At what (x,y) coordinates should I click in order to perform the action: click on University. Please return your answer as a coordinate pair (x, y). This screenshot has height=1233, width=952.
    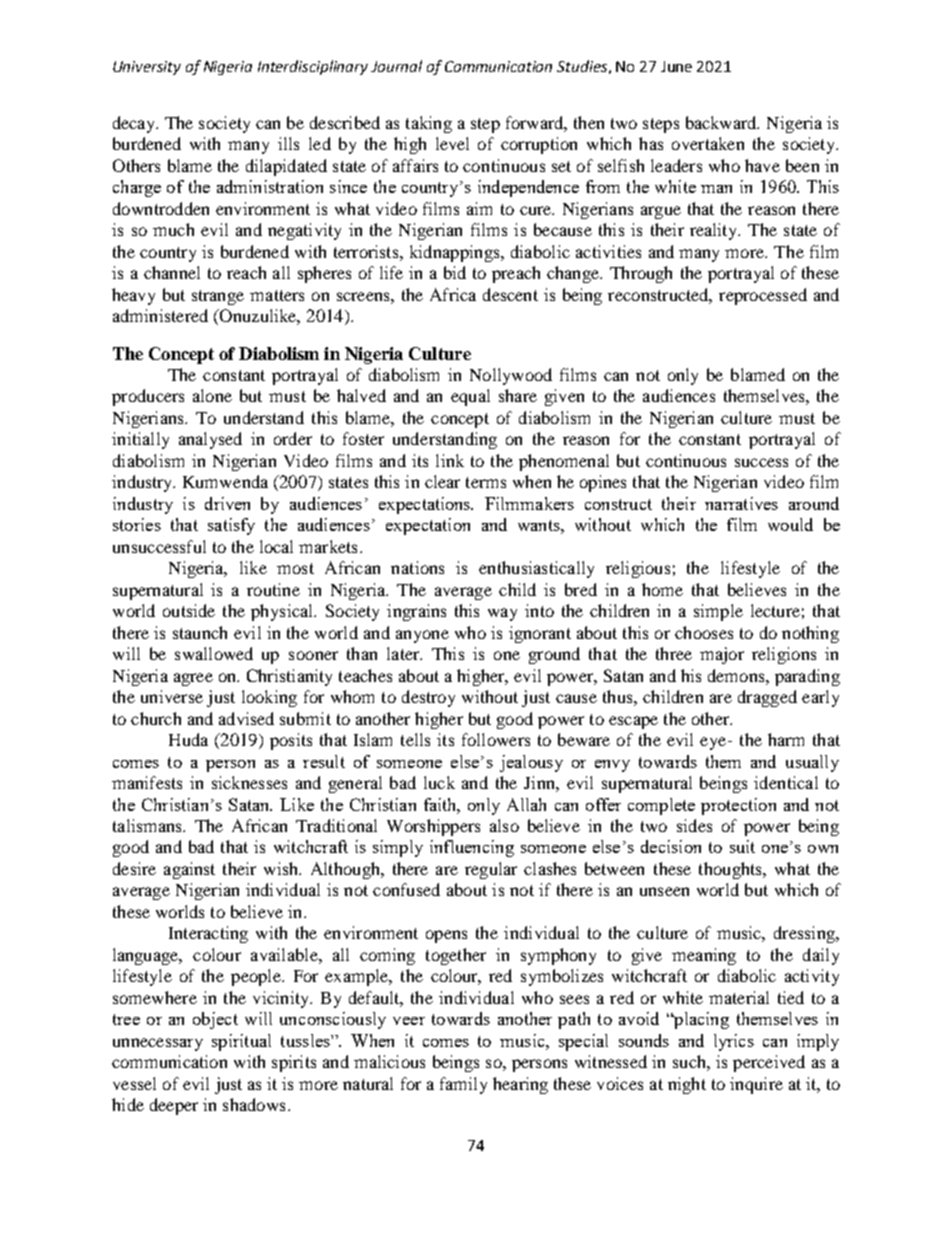
    Looking at the image, I should click on (147, 68).
